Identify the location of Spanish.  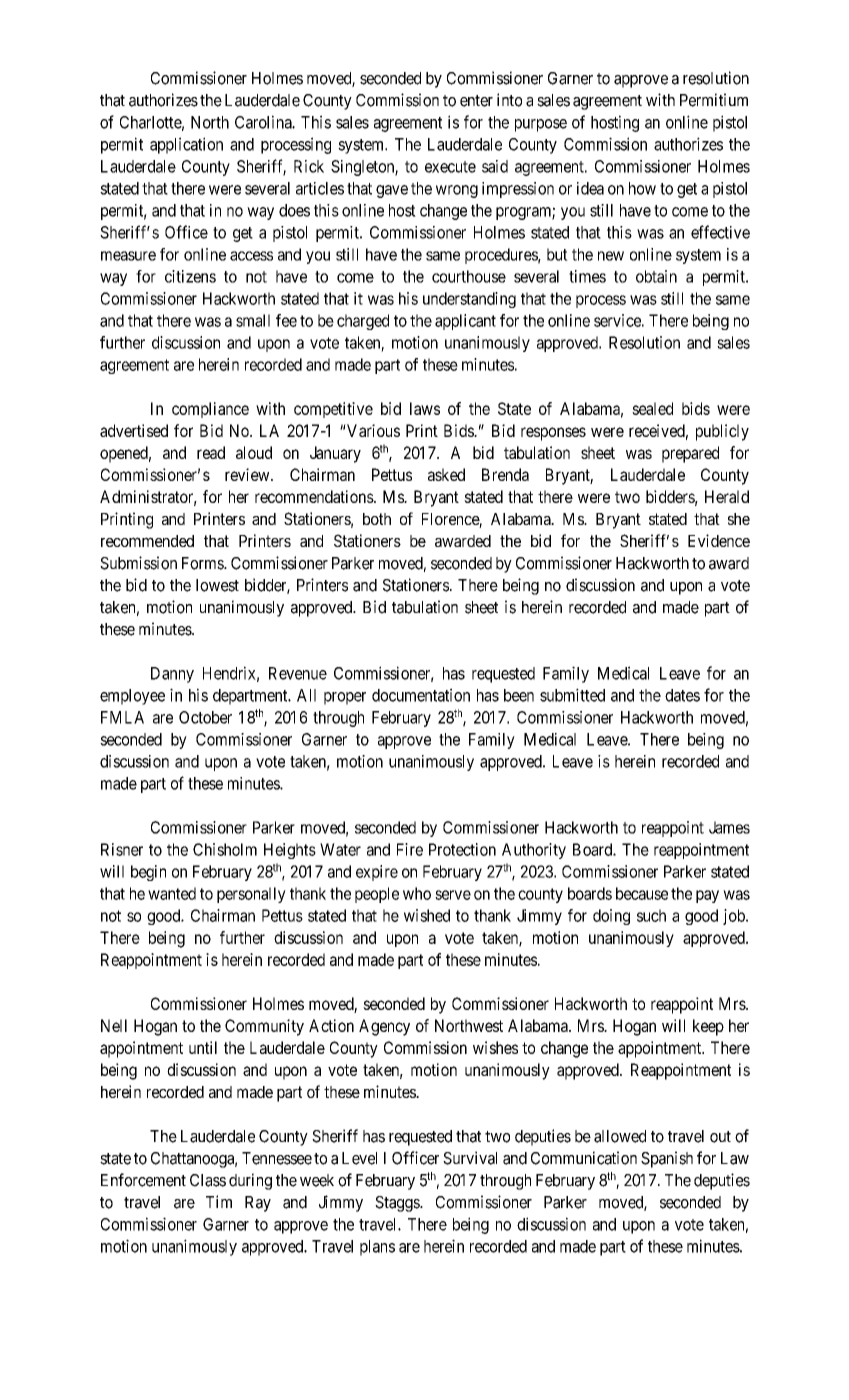
(667, 1159).
